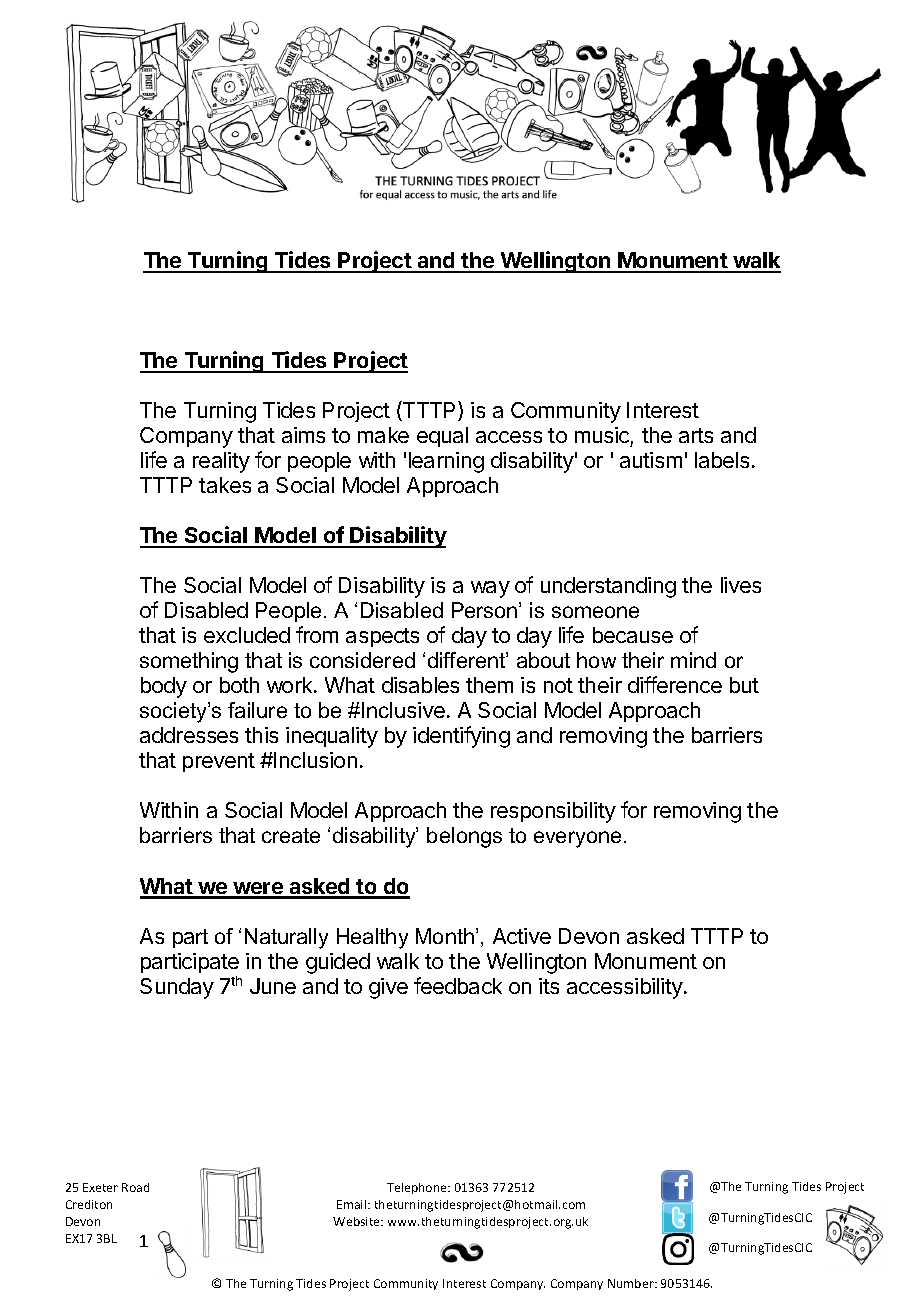 The width and height of the screenshot is (924, 1308). Describe the element at coordinates (632, 1283) in the screenshot. I see `Number` at that location.
